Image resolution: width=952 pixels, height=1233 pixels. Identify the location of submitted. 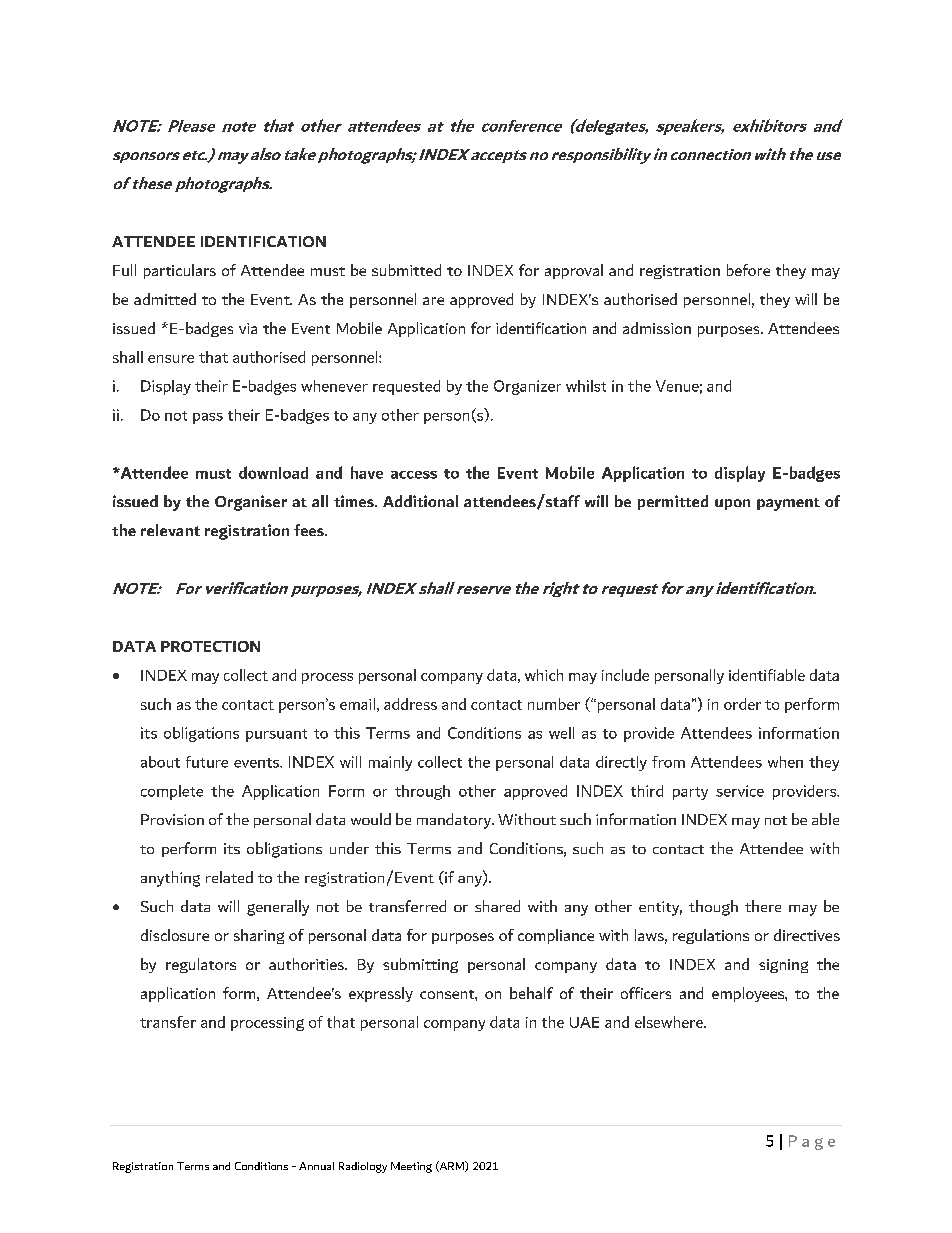
(406, 270).
